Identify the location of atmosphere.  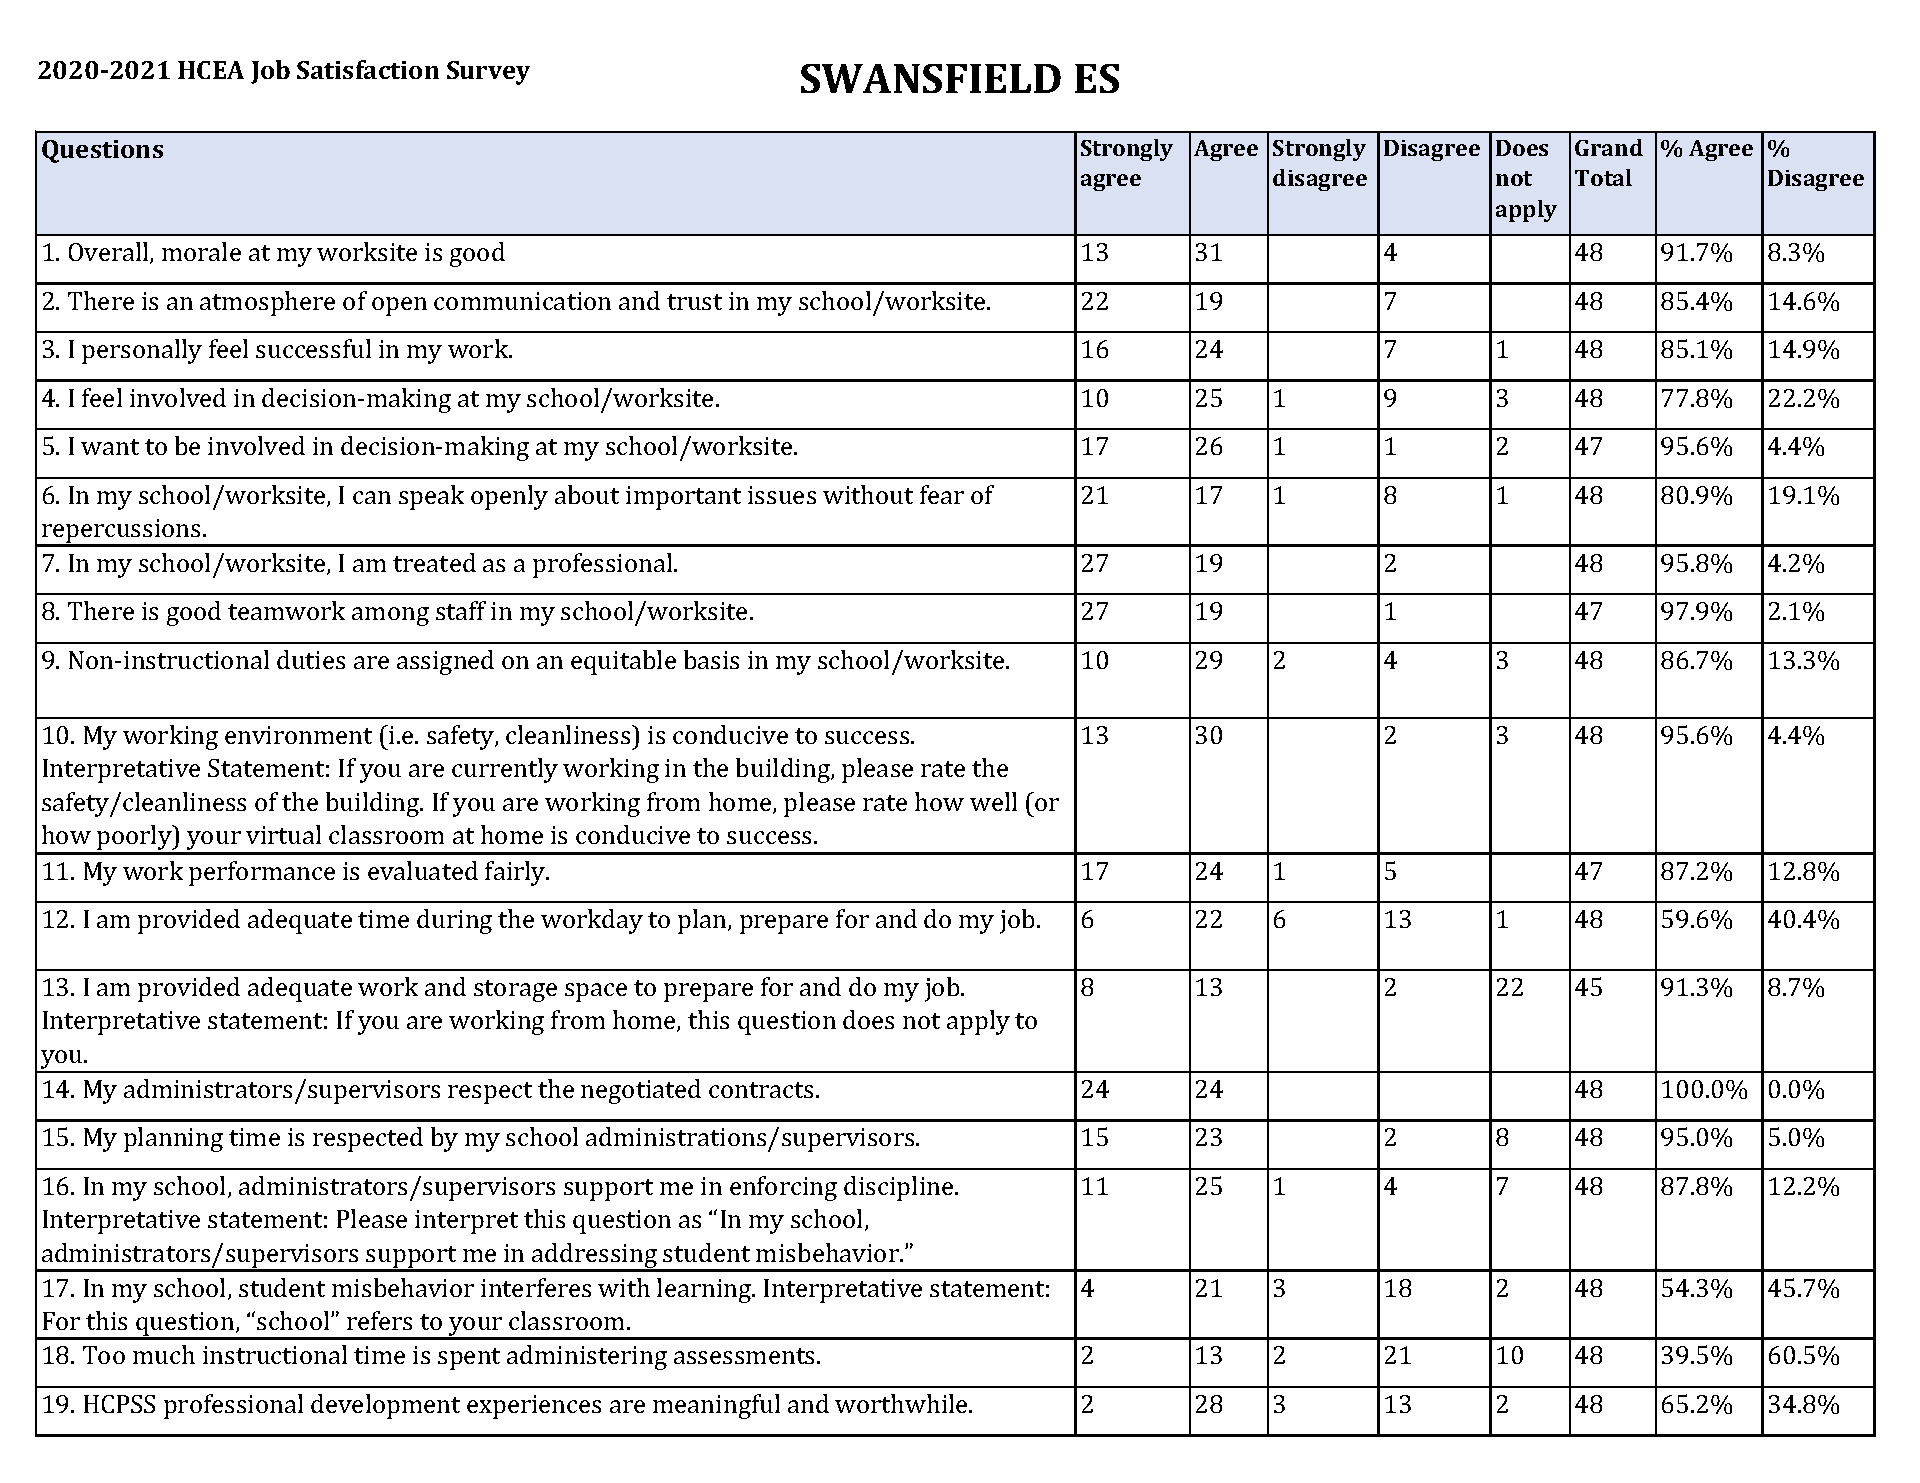
(267, 303).
